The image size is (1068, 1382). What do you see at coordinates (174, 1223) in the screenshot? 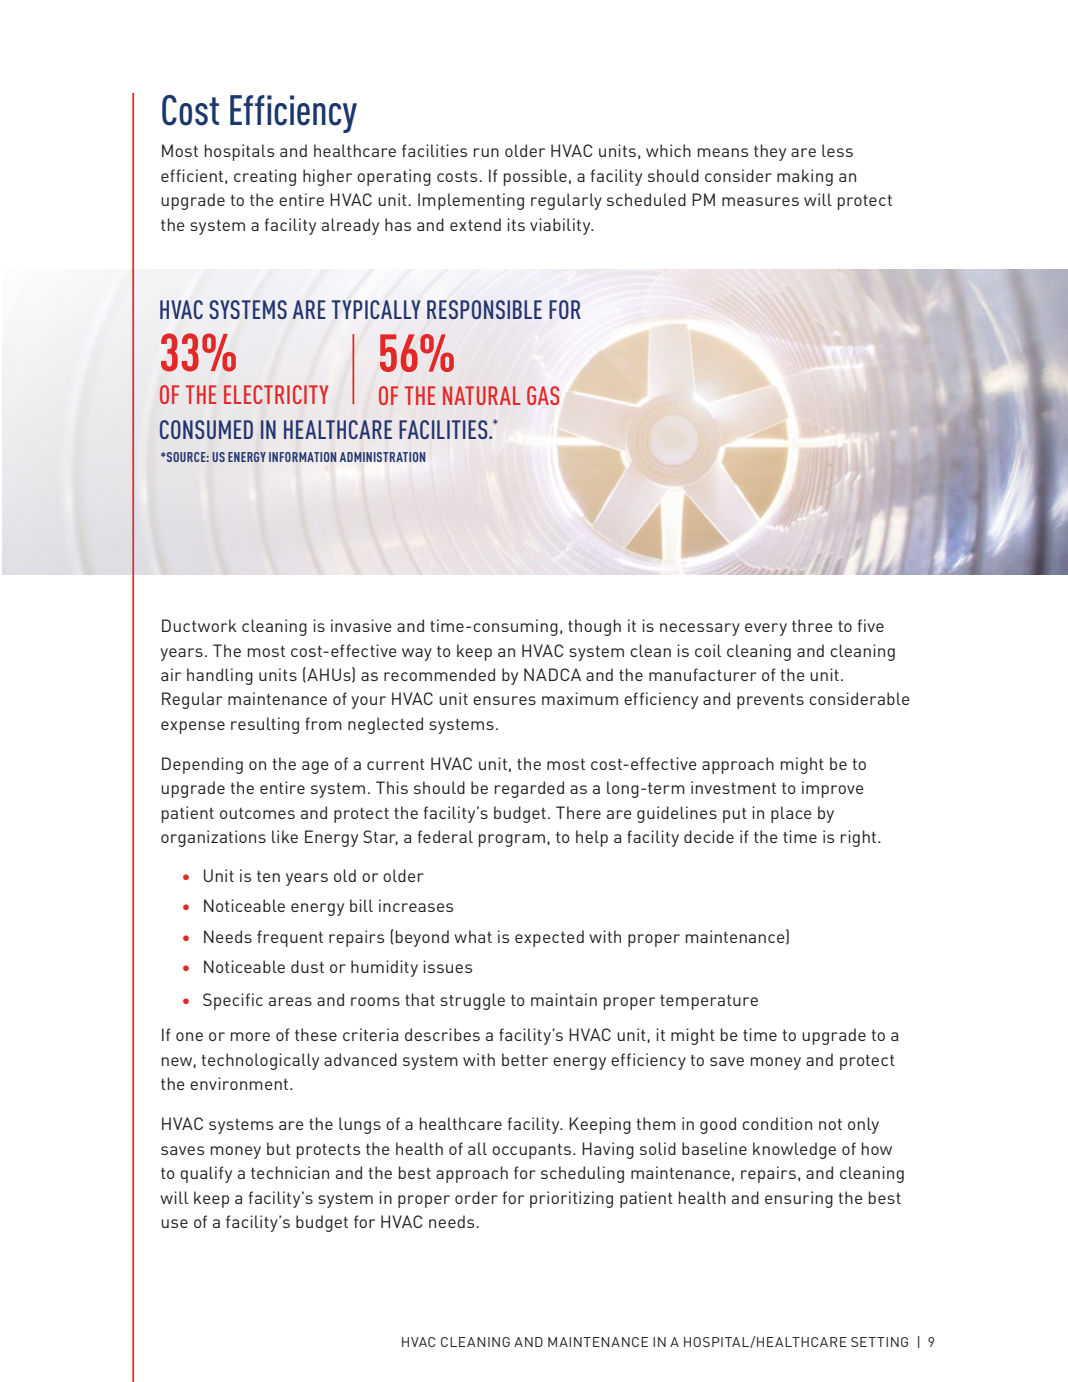
I see `use` at bounding box center [174, 1223].
